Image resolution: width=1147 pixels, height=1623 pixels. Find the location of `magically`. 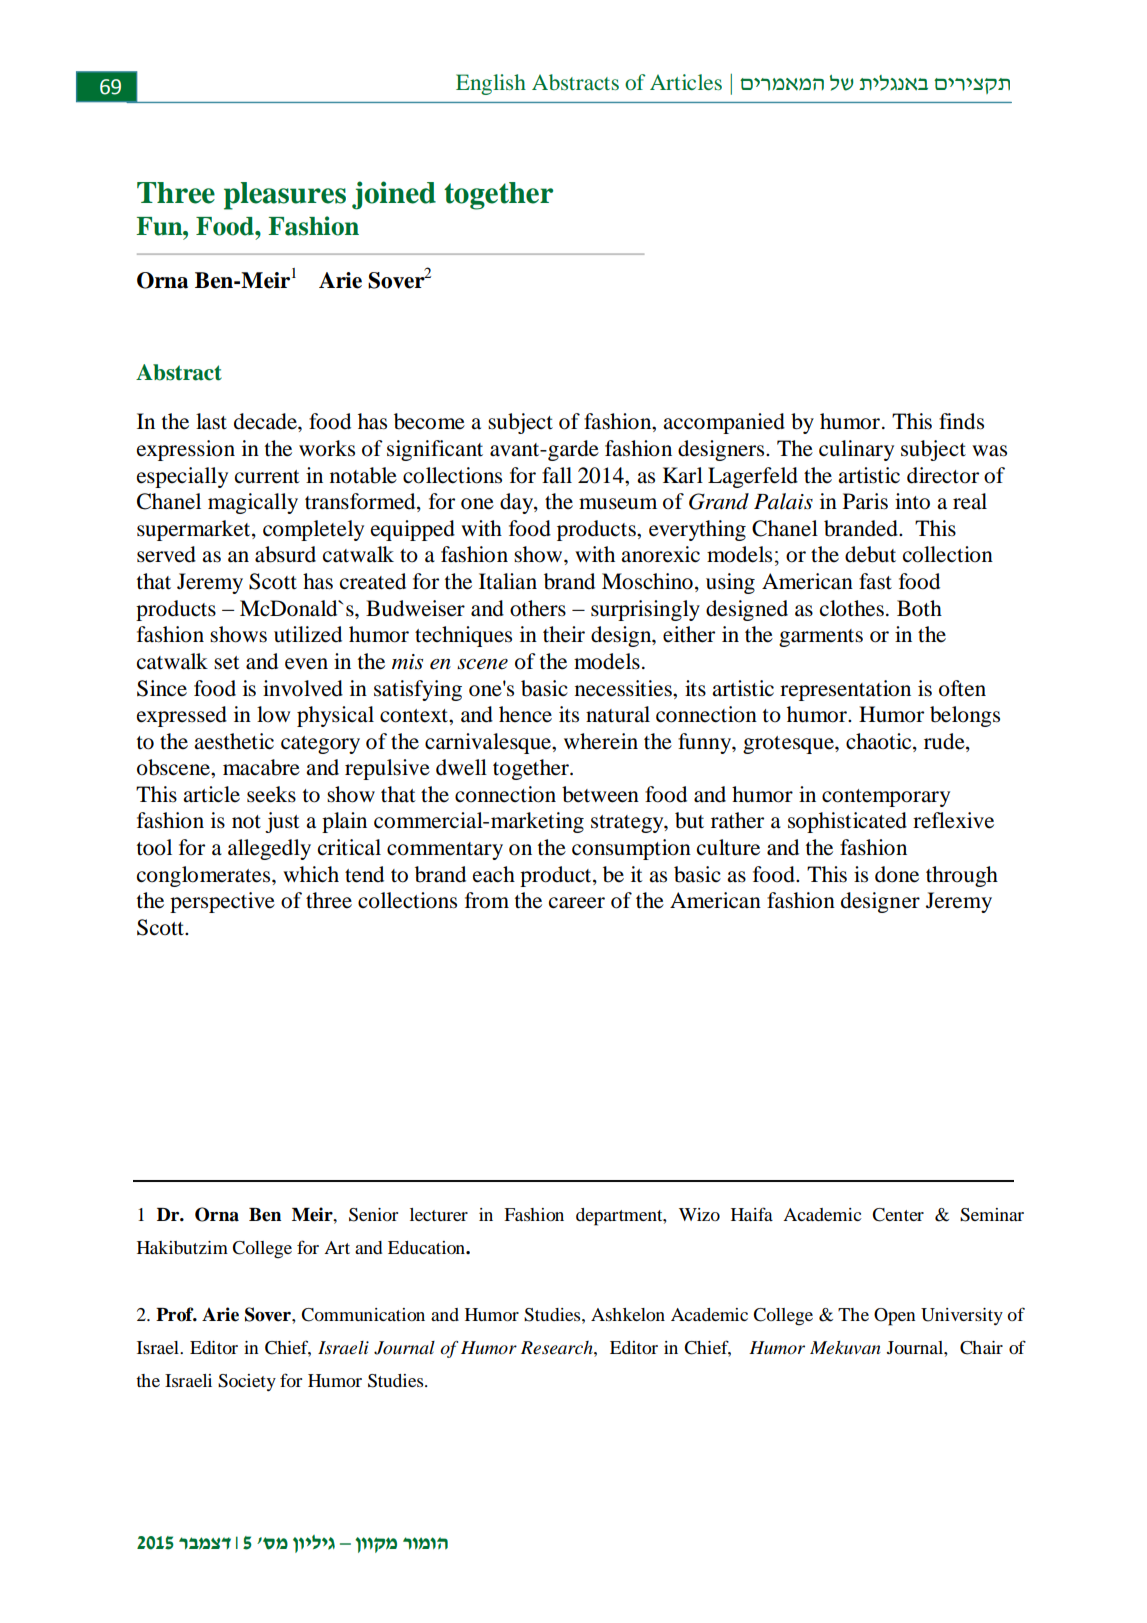

magically is located at coordinates (253, 503).
